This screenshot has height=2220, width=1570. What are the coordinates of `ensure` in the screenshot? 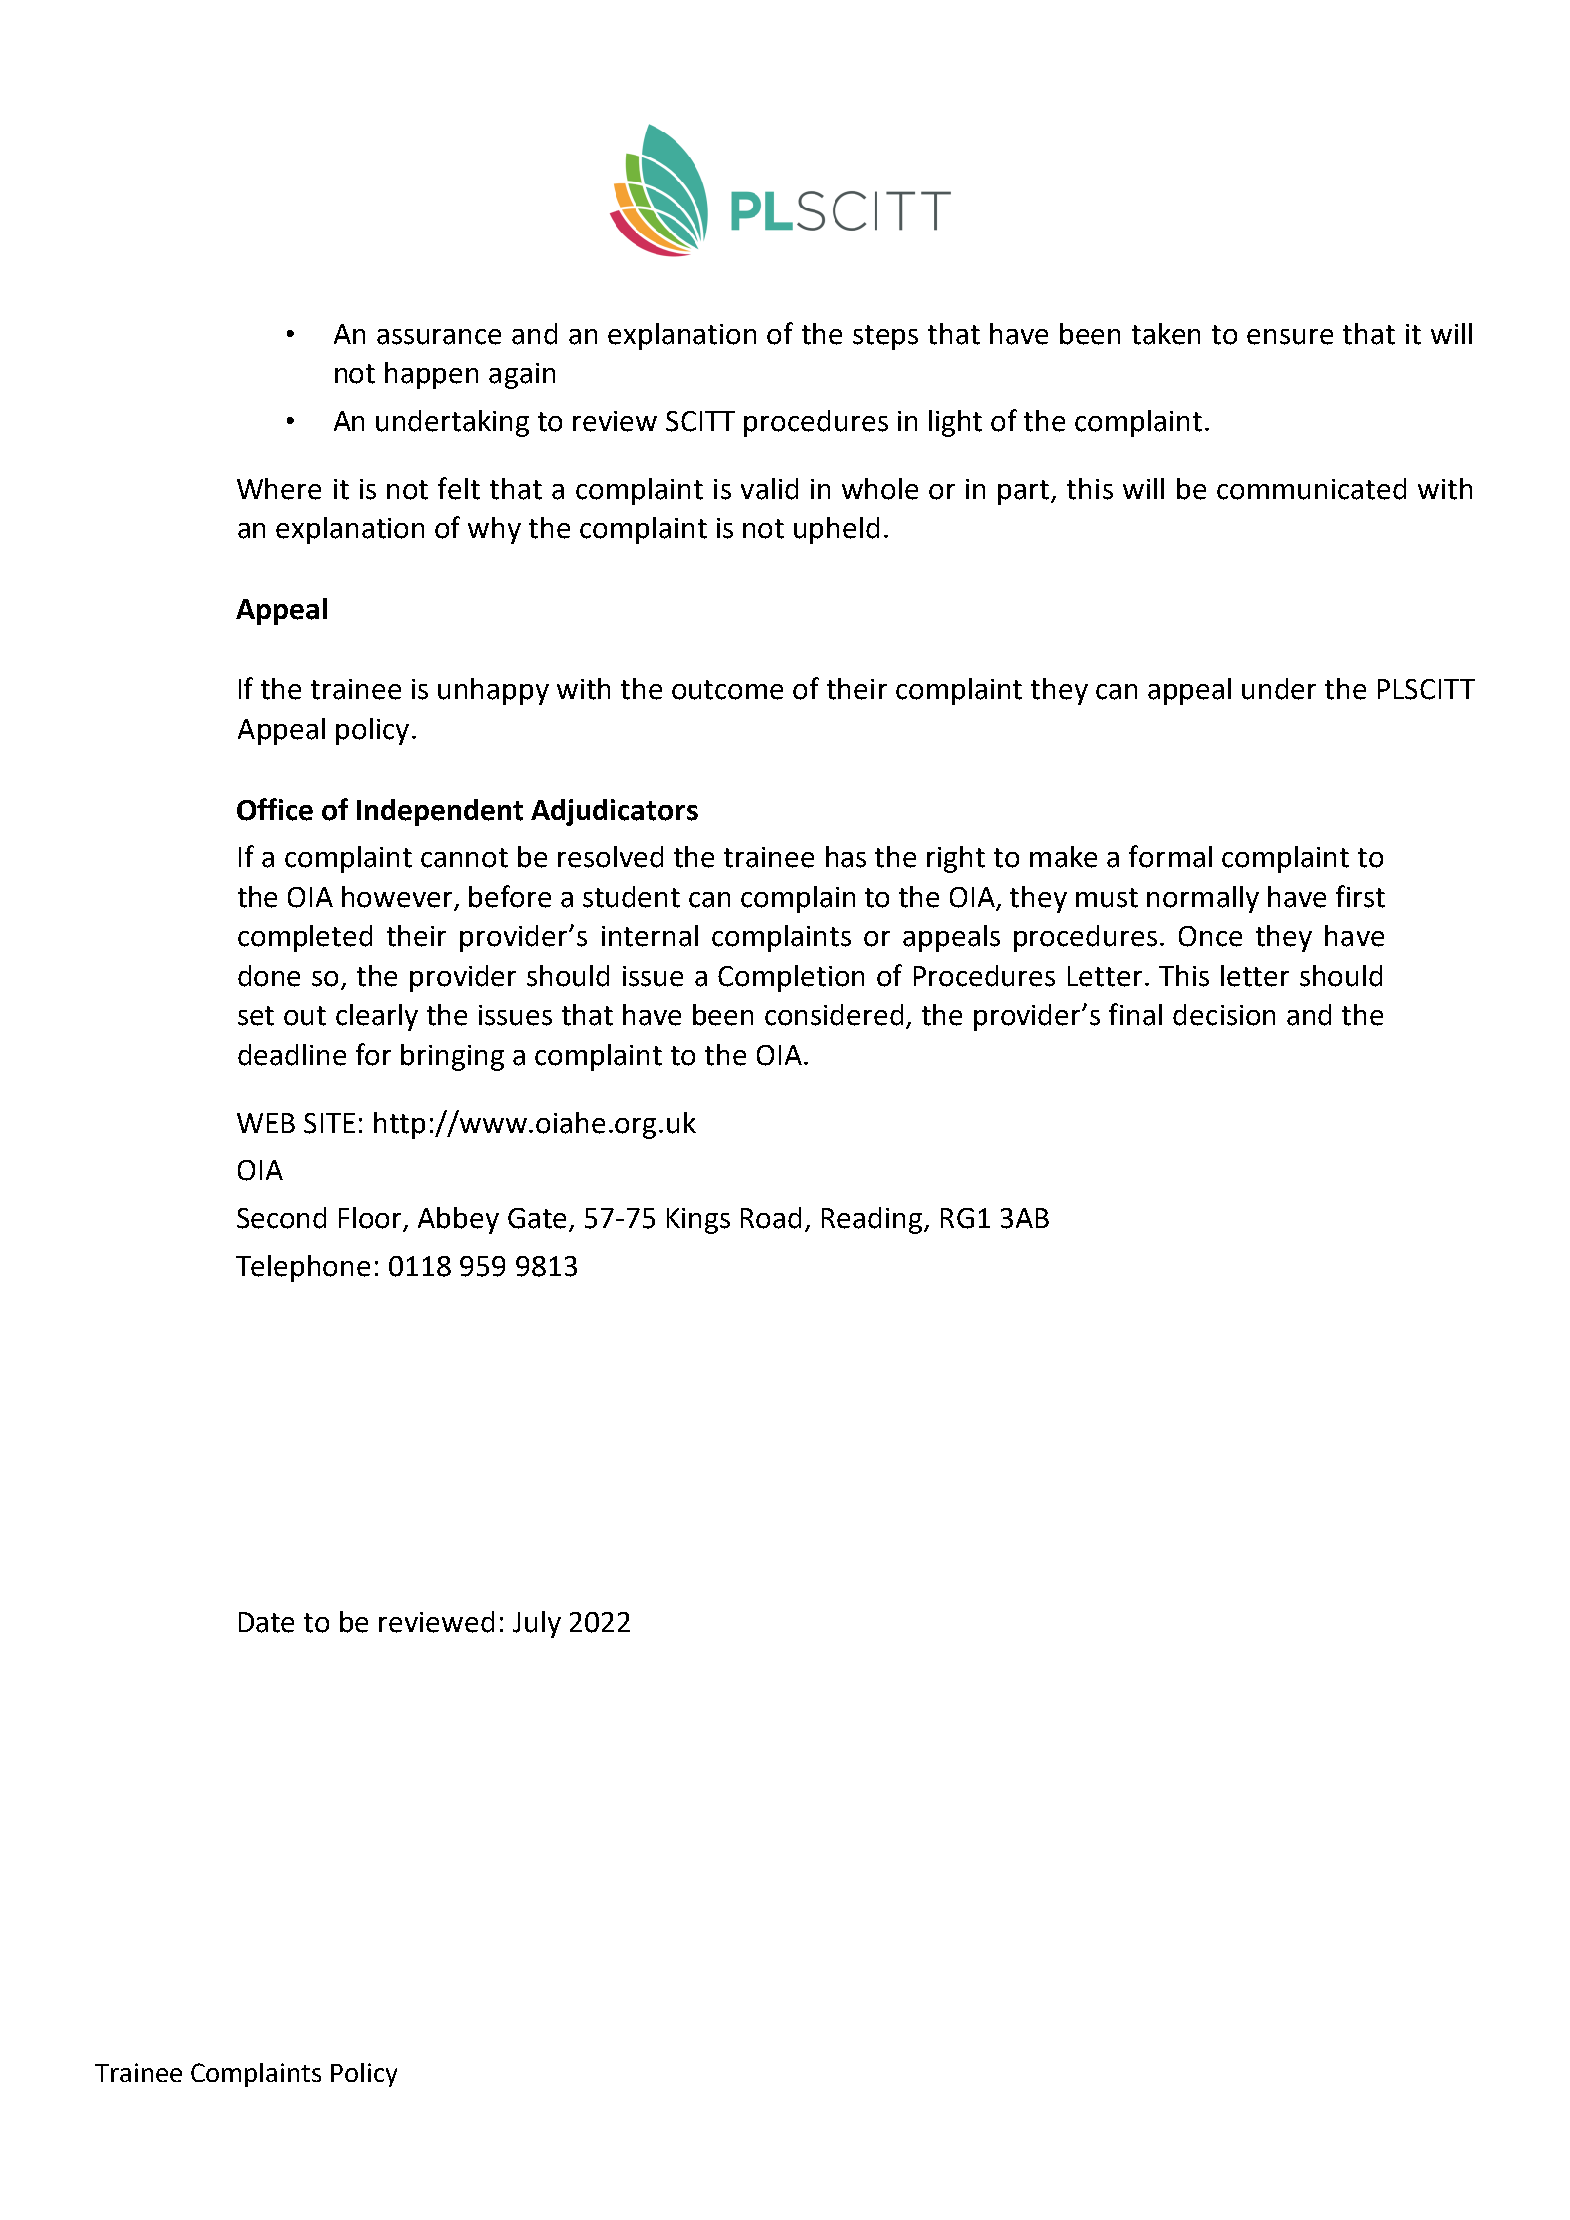 It's located at (1290, 337).
